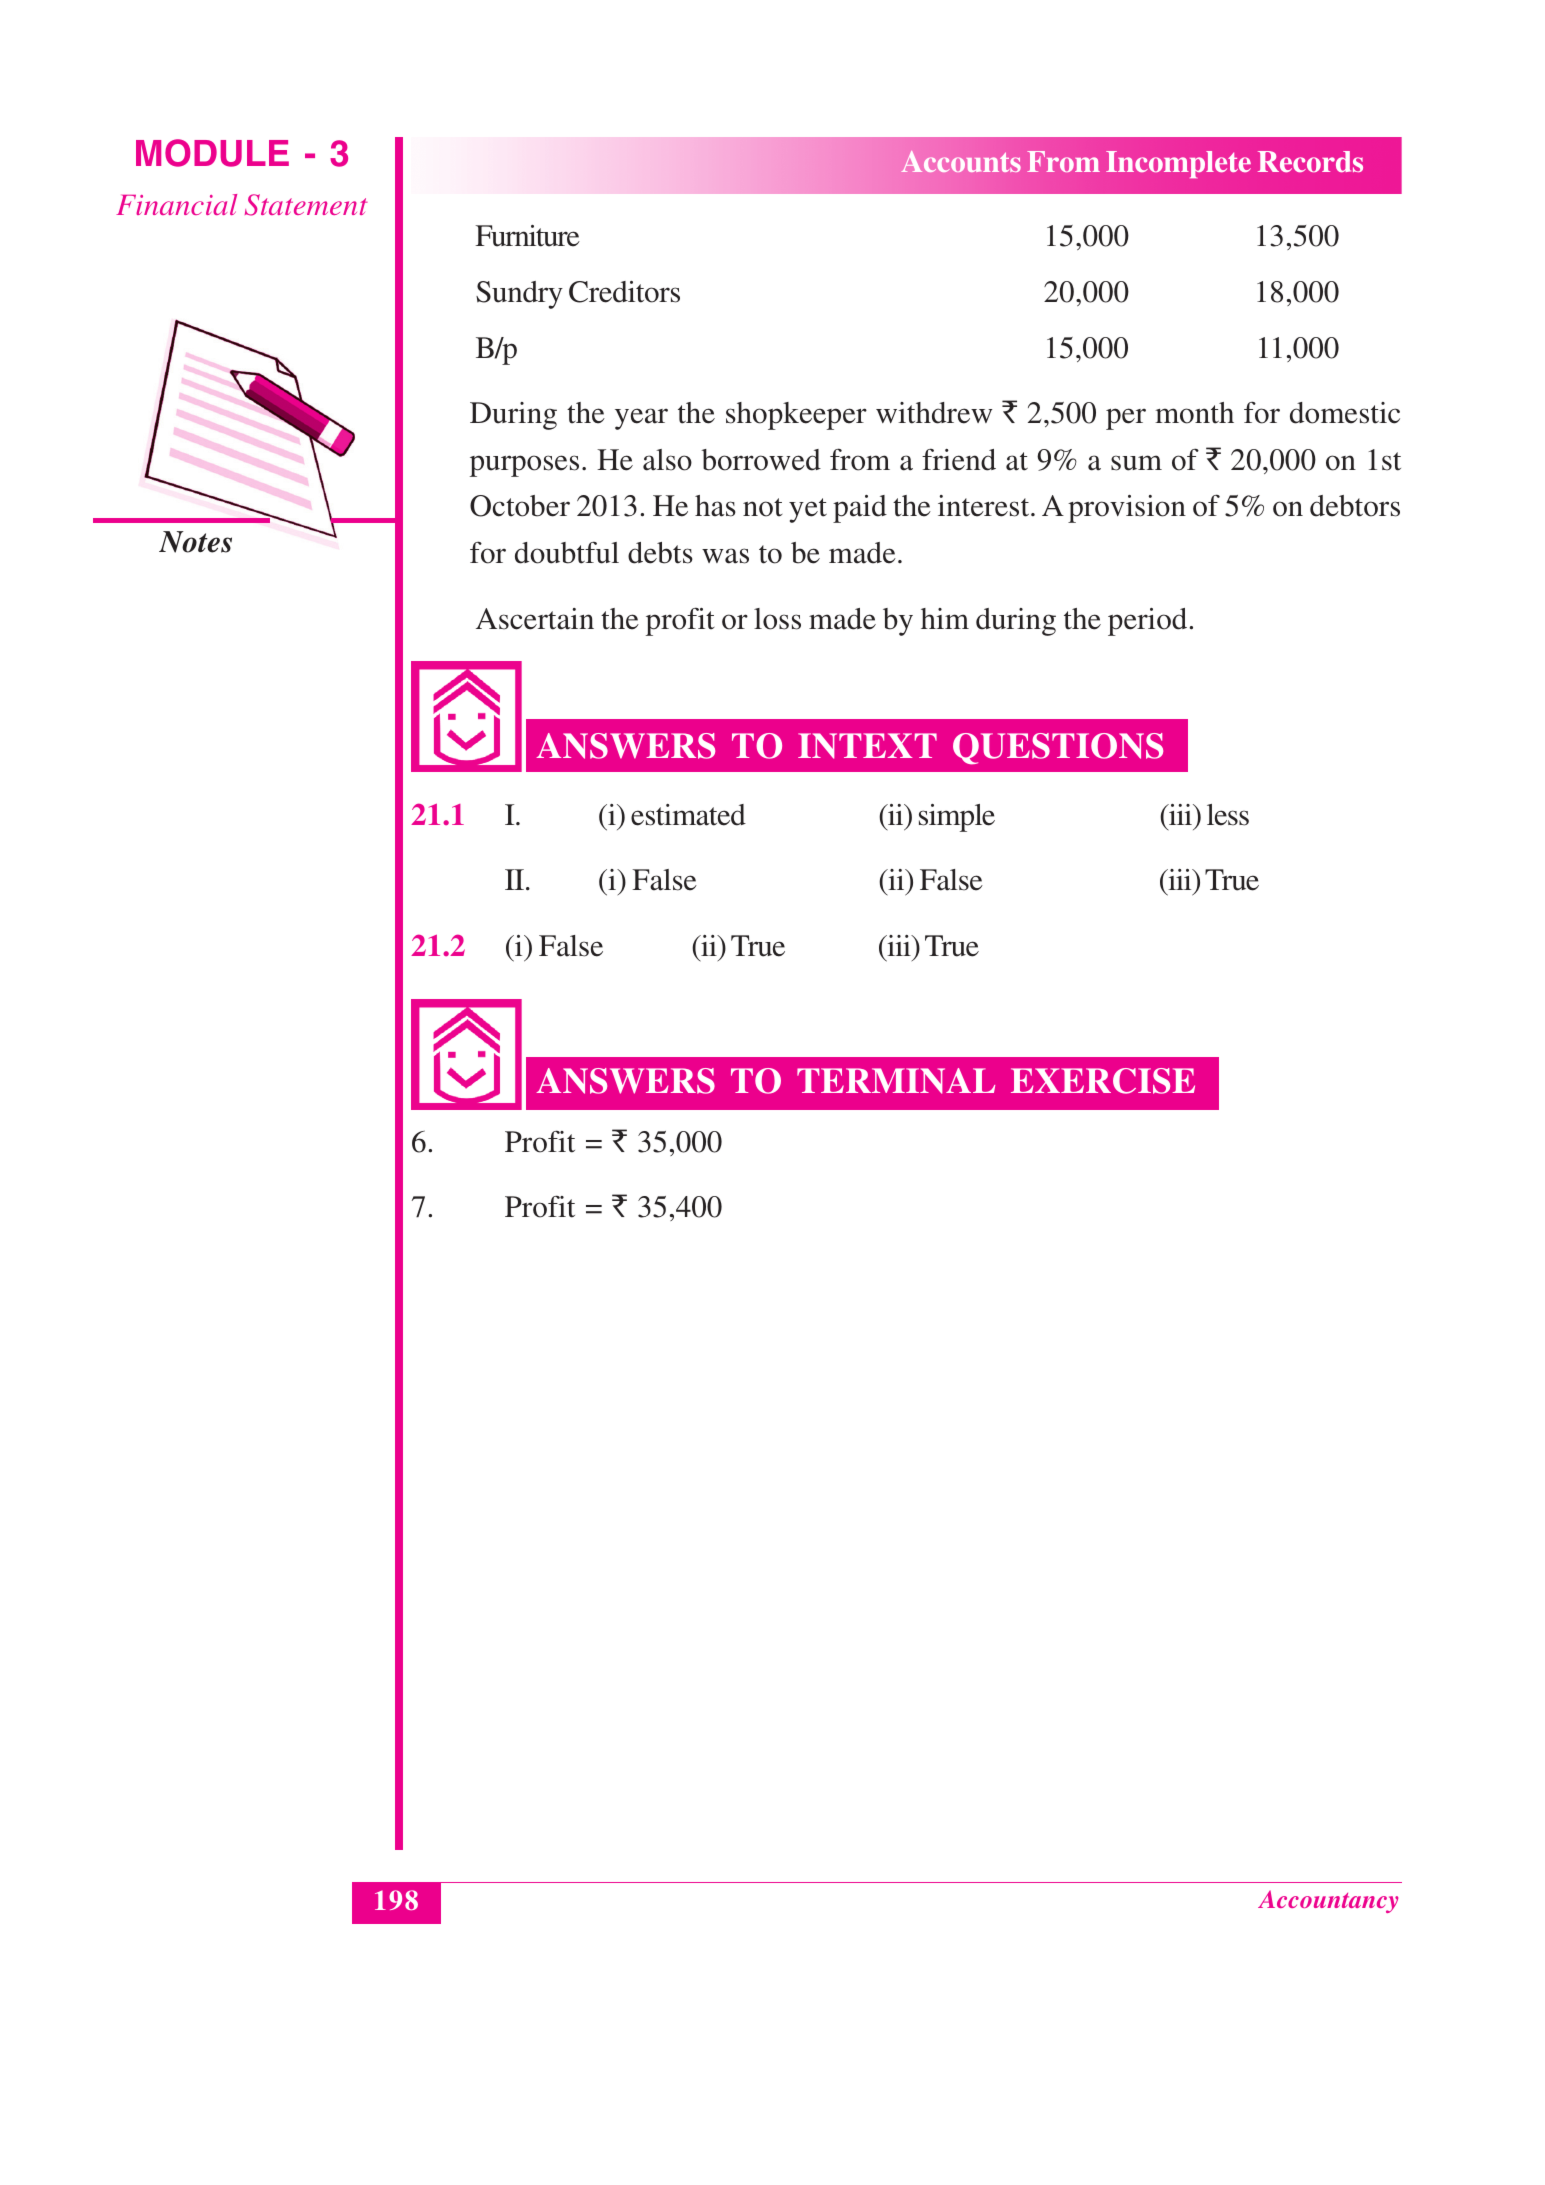  I want to click on Creditors, so click(624, 292).
